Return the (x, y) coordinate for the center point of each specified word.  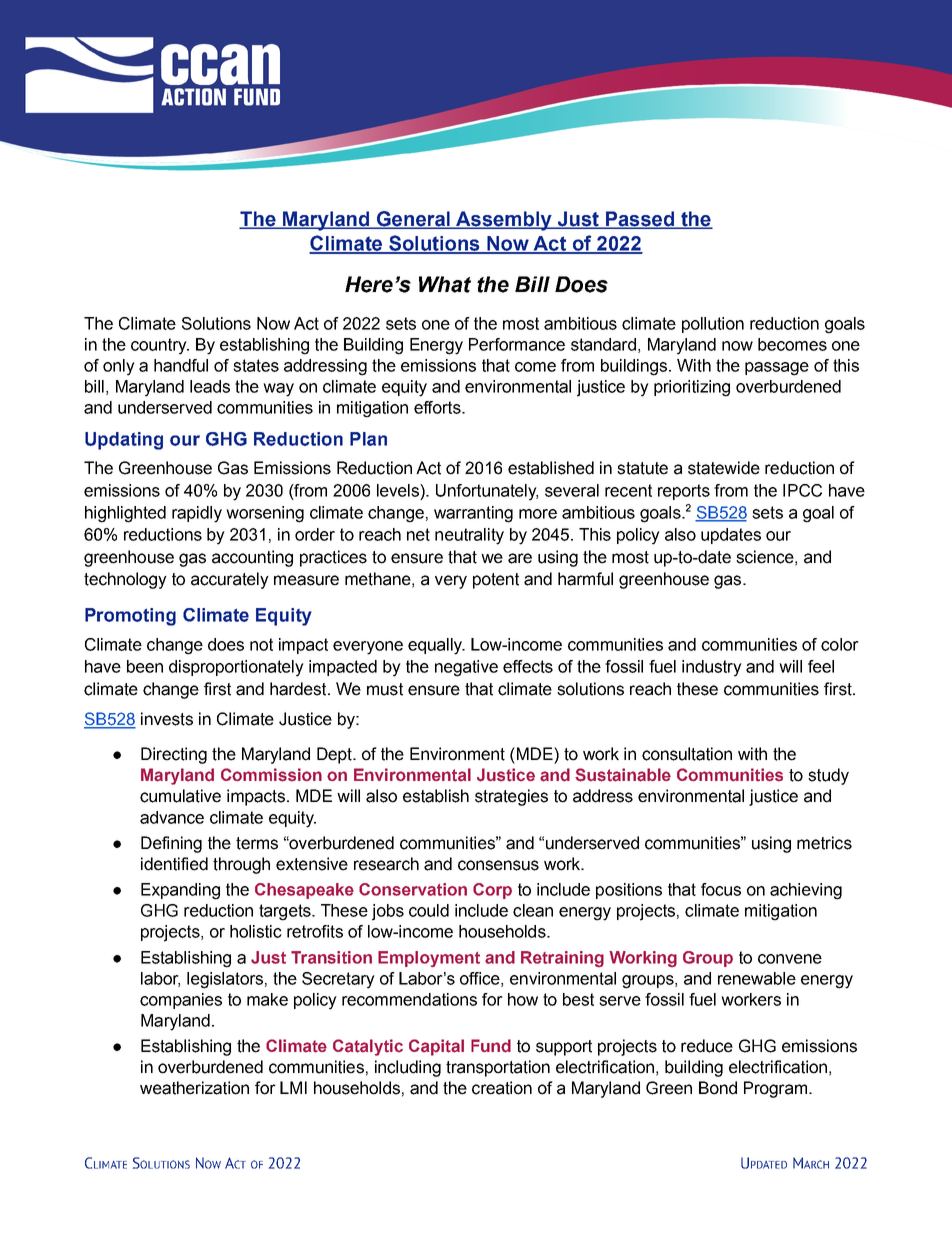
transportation (498, 1068)
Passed (639, 220)
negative (466, 668)
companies (181, 1001)
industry (712, 668)
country (160, 346)
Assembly (504, 221)
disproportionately (236, 668)
